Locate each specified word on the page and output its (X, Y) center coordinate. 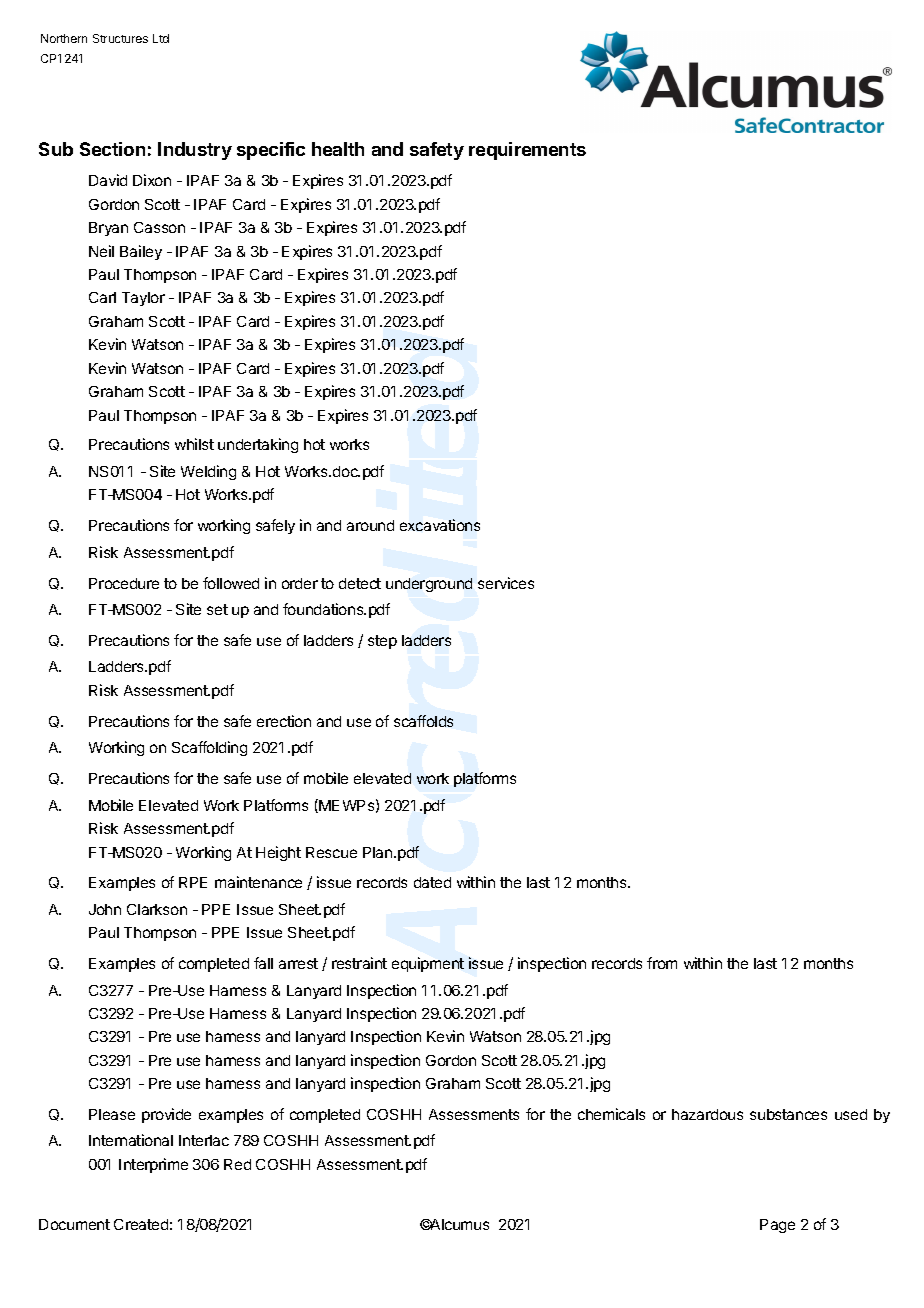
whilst (194, 444)
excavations (440, 525)
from (662, 963)
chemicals (611, 1114)
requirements (527, 151)
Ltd (161, 38)
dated (432, 882)
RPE (193, 882)
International (131, 1140)
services (506, 583)
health (338, 149)
